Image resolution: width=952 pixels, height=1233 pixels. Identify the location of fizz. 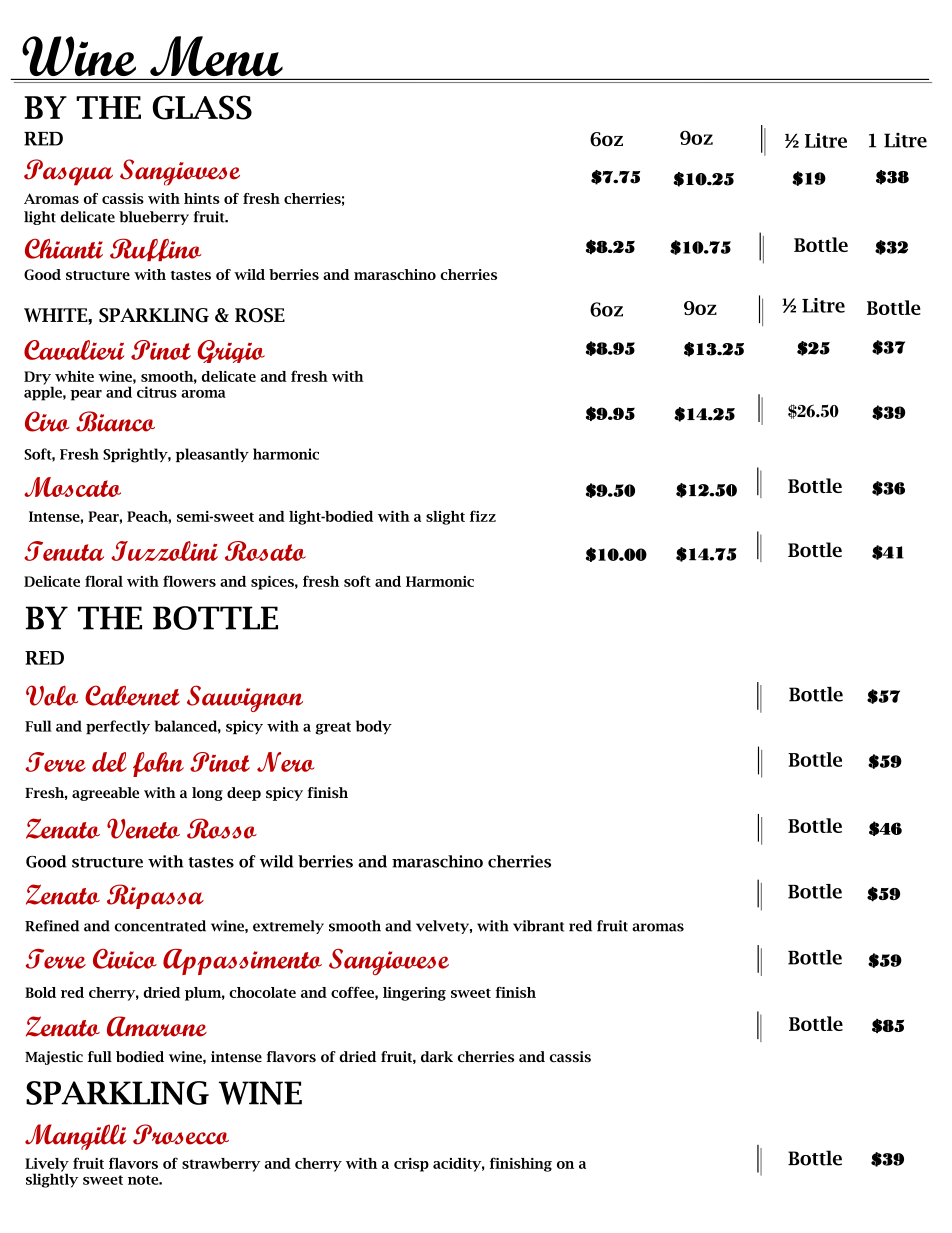
(483, 516).
